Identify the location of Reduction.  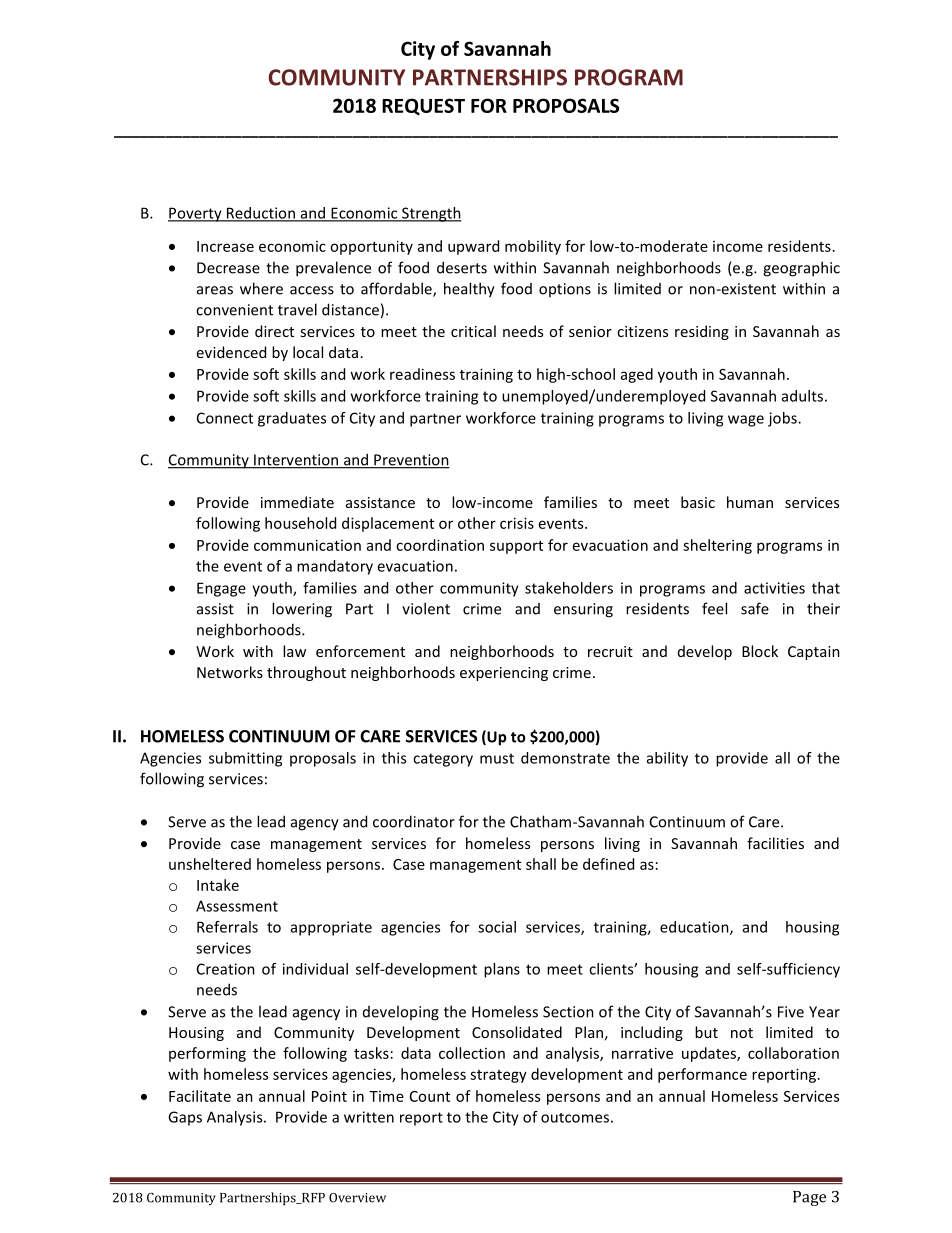
(260, 214).
